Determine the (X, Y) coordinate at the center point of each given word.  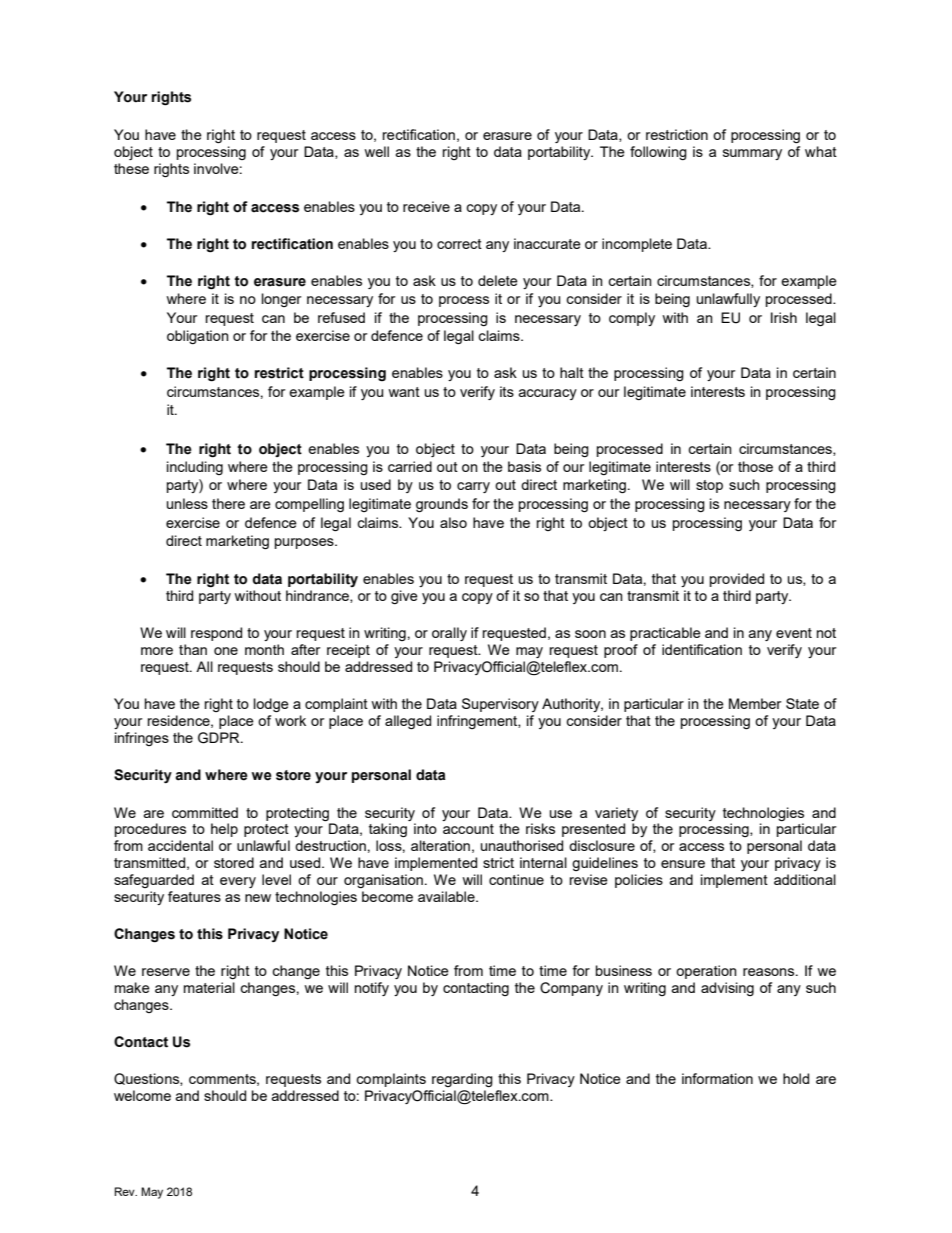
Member (755, 703)
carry (473, 487)
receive (426, 206)
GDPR (220, 738)
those (755, 466)
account (468, 829)
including (195, 468)
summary (752, 154)
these (131, 168)
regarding (462, 1080)
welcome (142, 1095)
